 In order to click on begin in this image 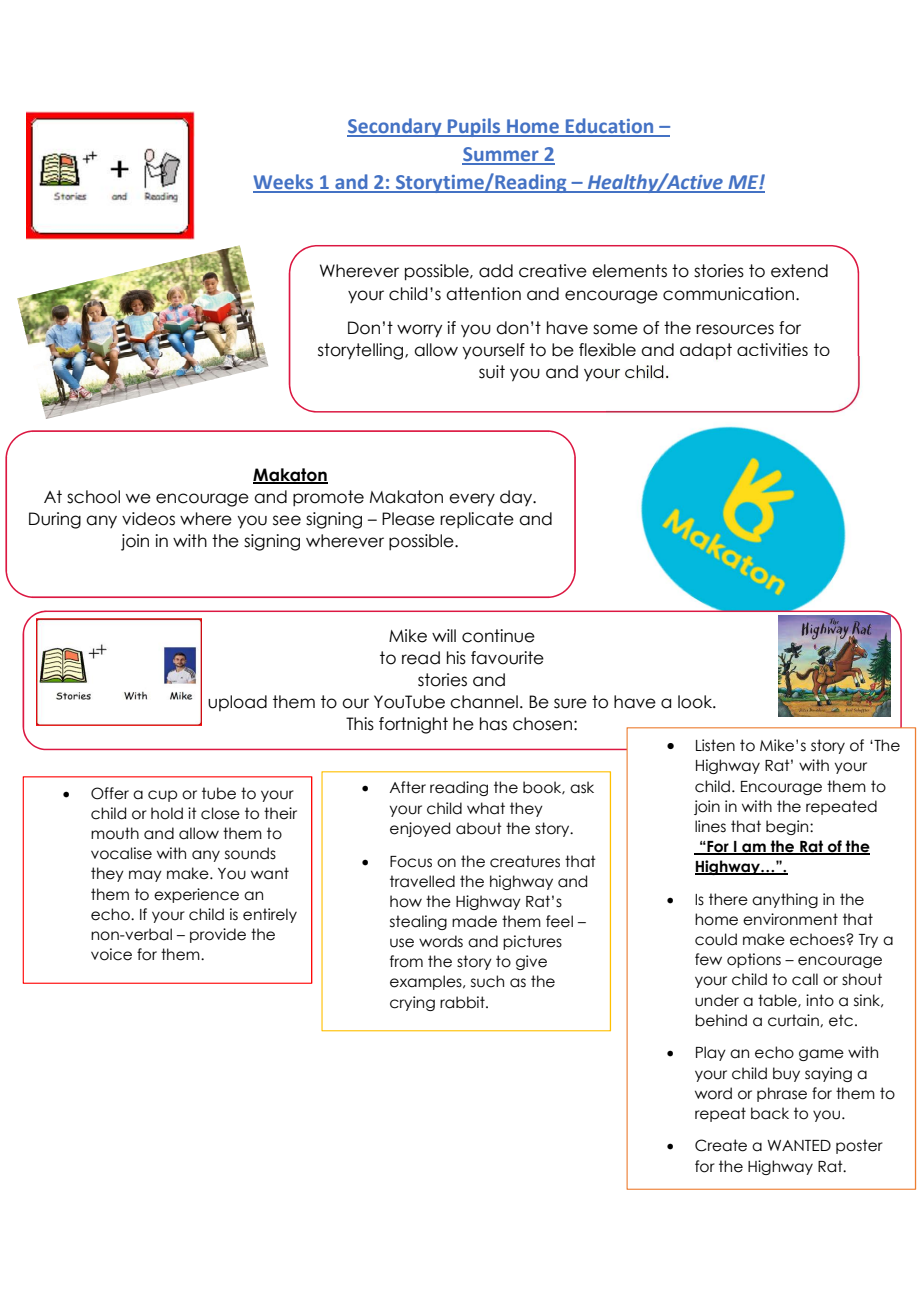, I will do `click(788, 827)`.
